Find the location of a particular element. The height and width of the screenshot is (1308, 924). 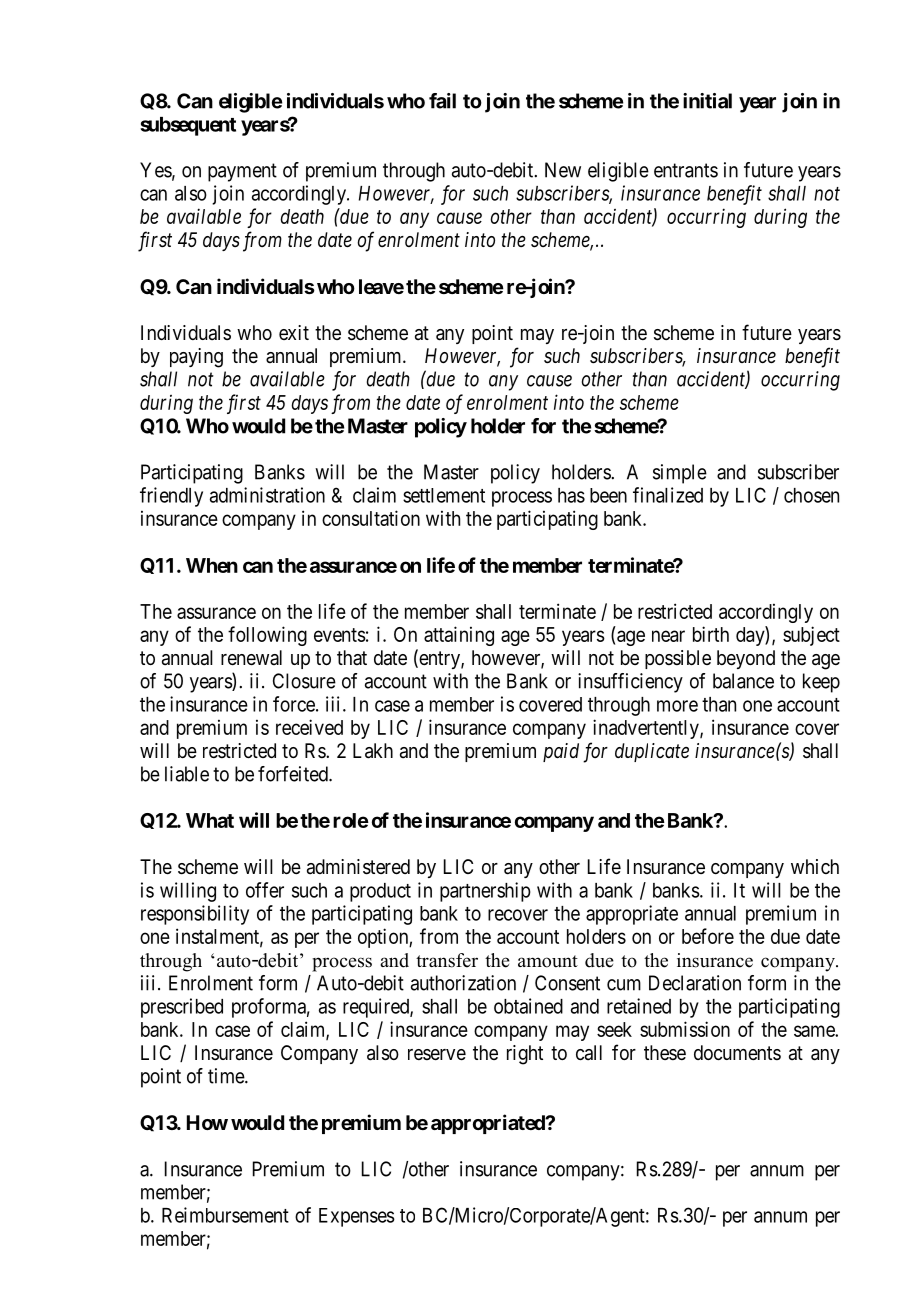

renewal is located at coordinates (251, 658).
